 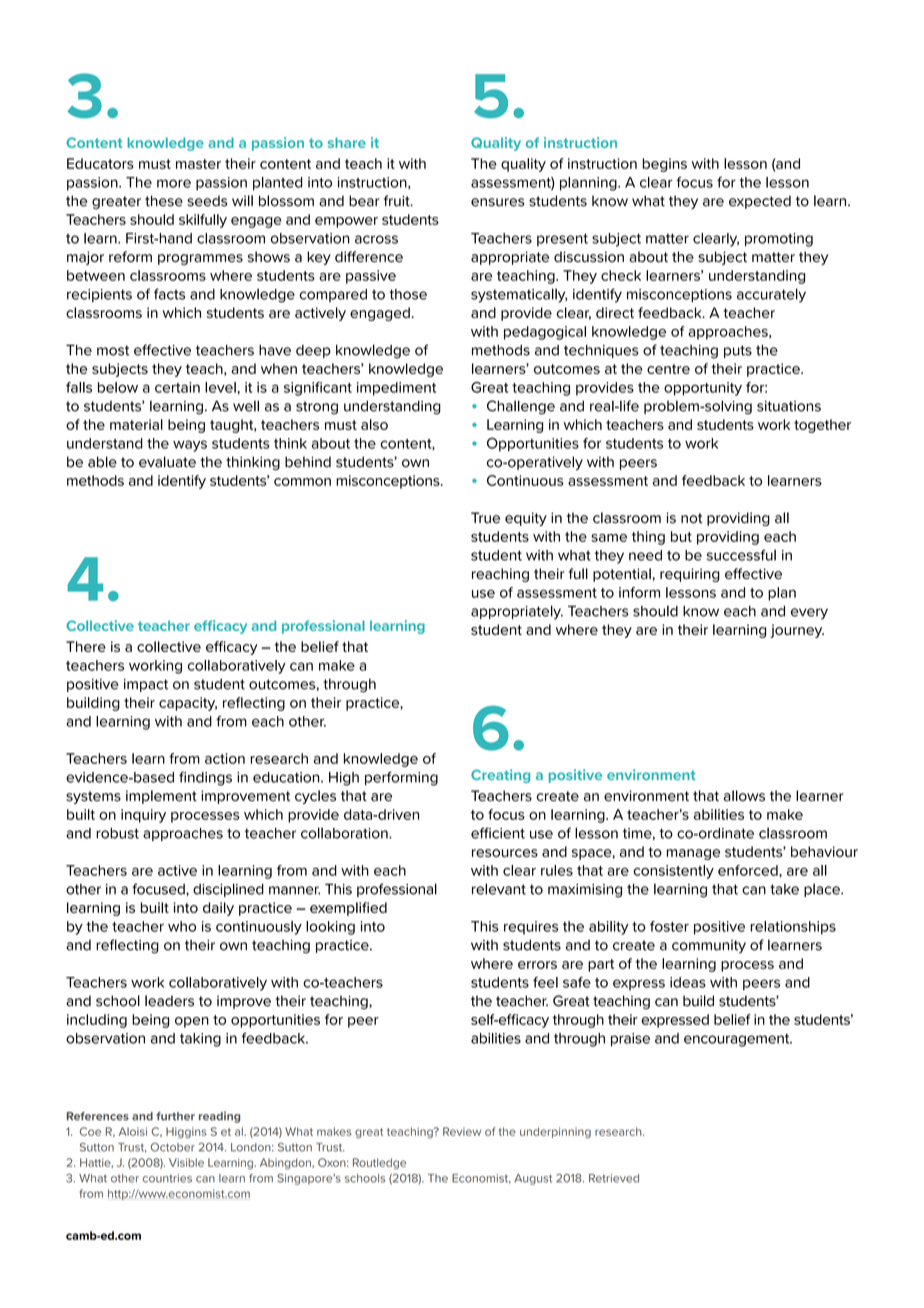 What do you see at coordinates (174, 183) in the screenshot?
I see `more` at bounding box center [174, 183].
